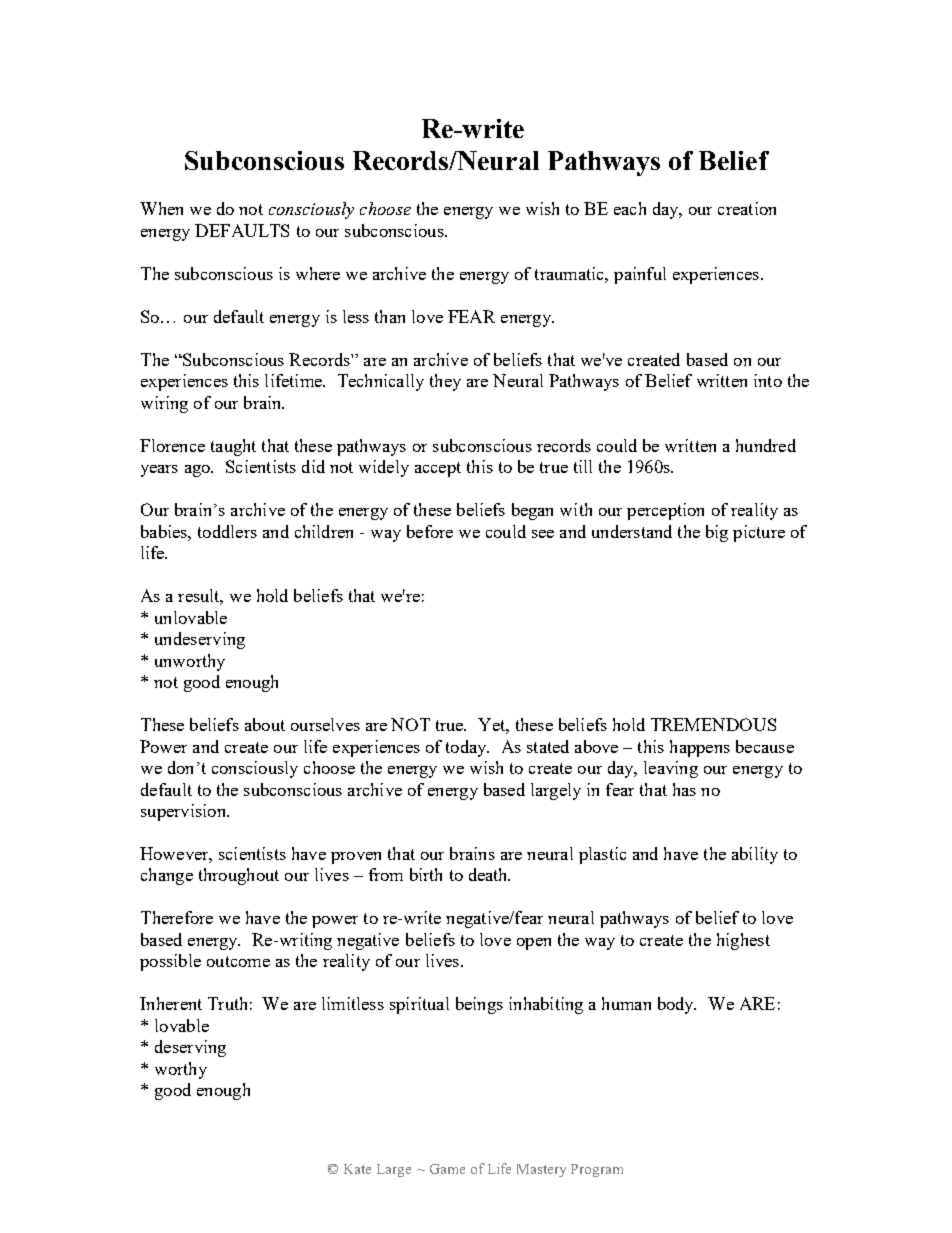 This page has height=1233, width=952. Describe the element at coordinates (489, 874) in the page. I see `death` at that location.
